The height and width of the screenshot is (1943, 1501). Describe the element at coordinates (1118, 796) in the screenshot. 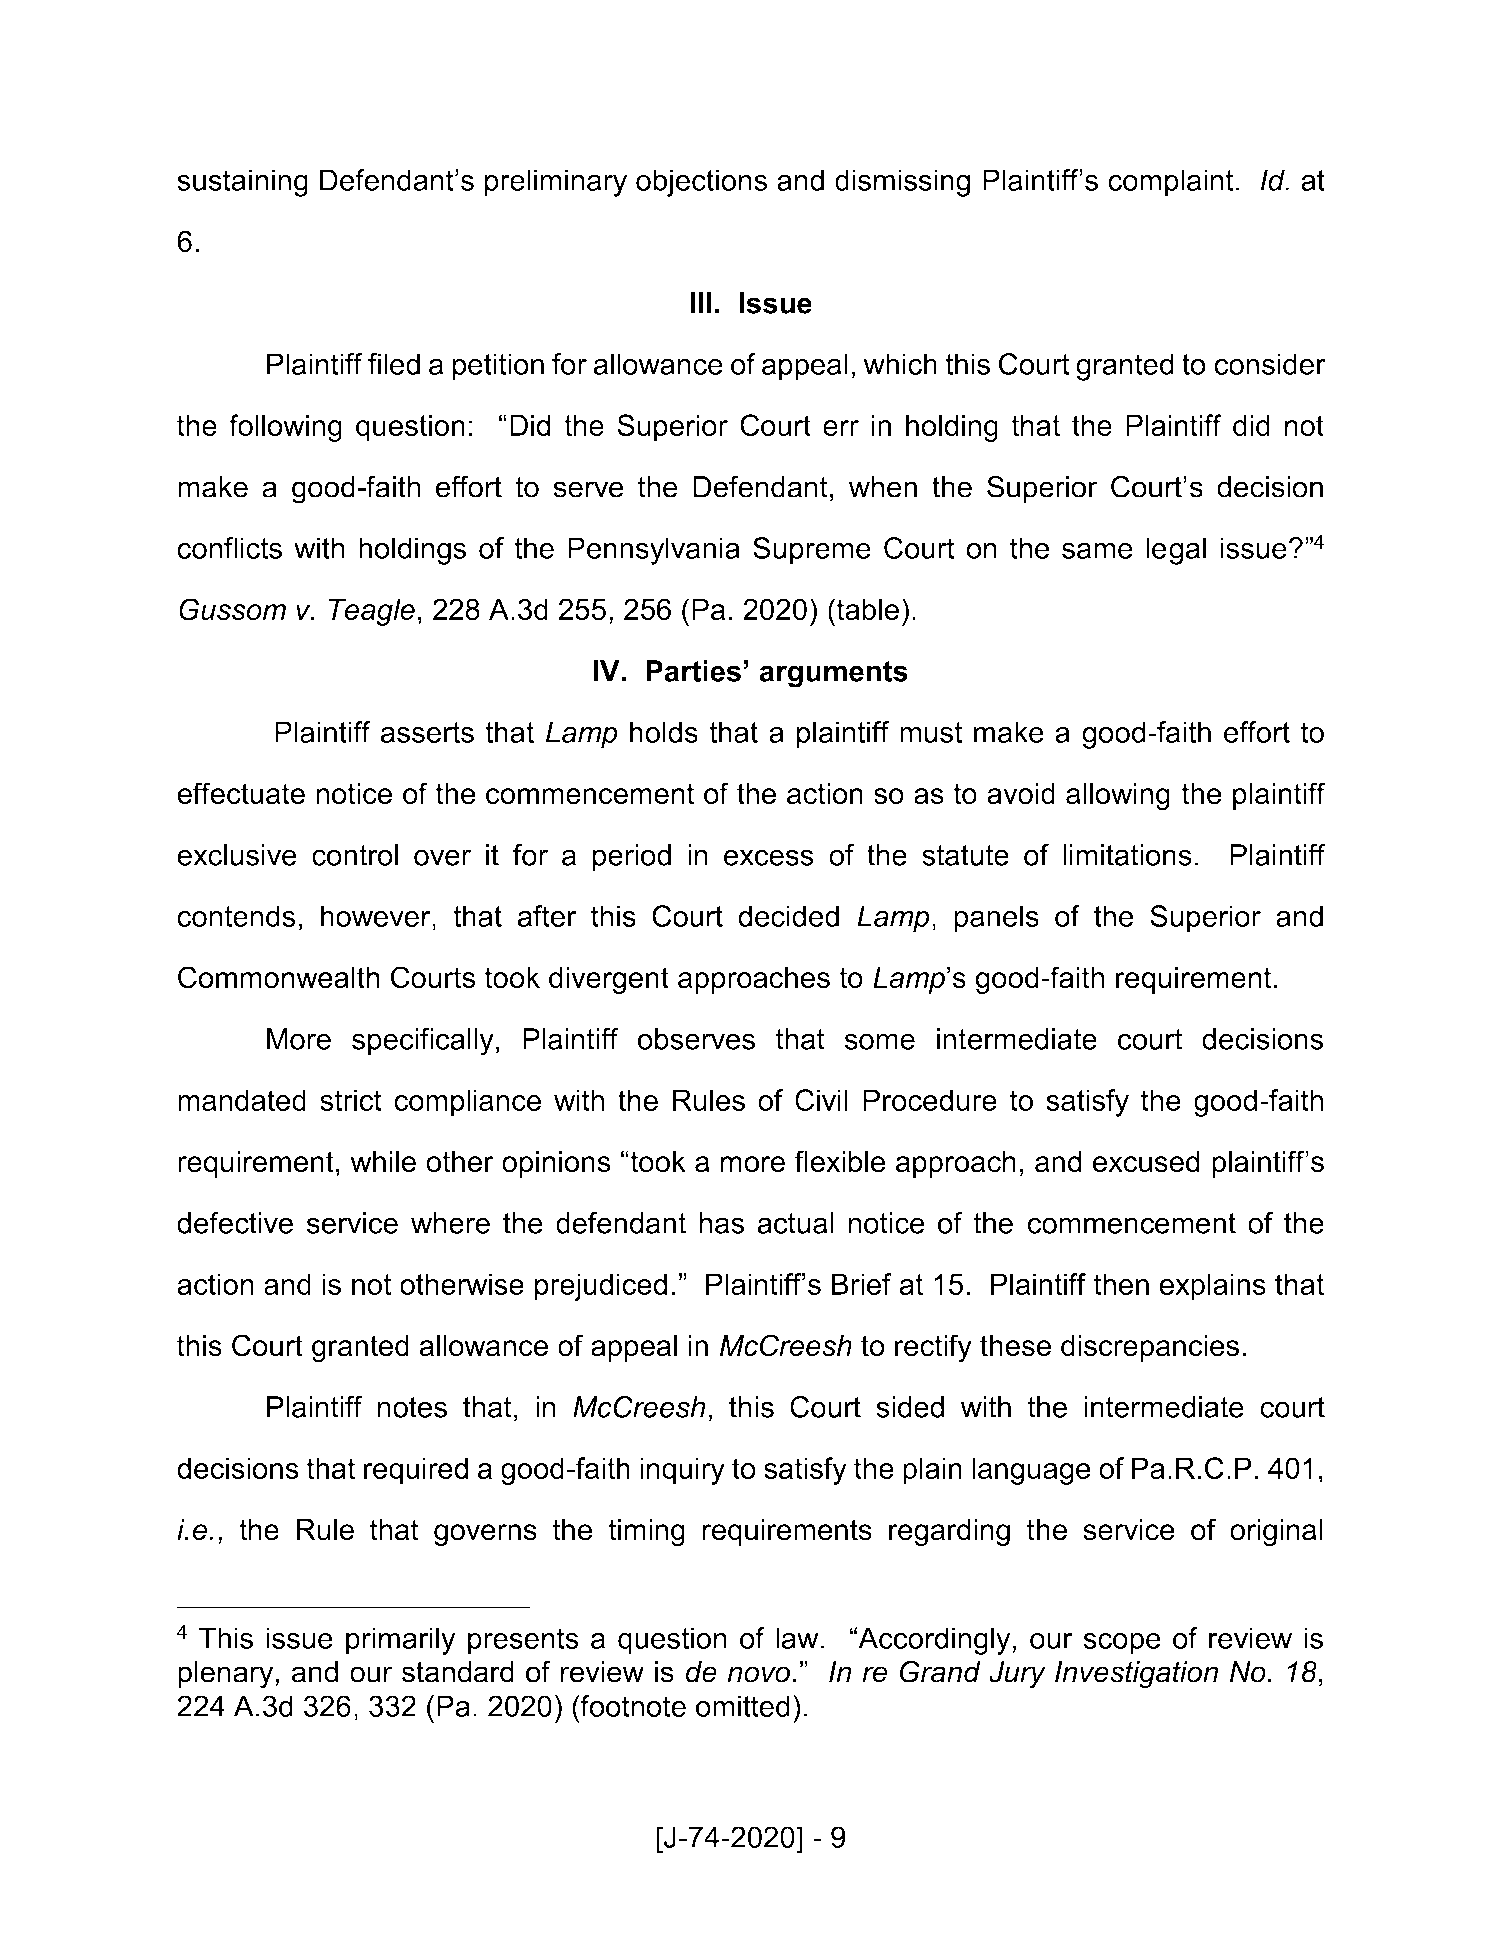

I see `allowing` at that location.
